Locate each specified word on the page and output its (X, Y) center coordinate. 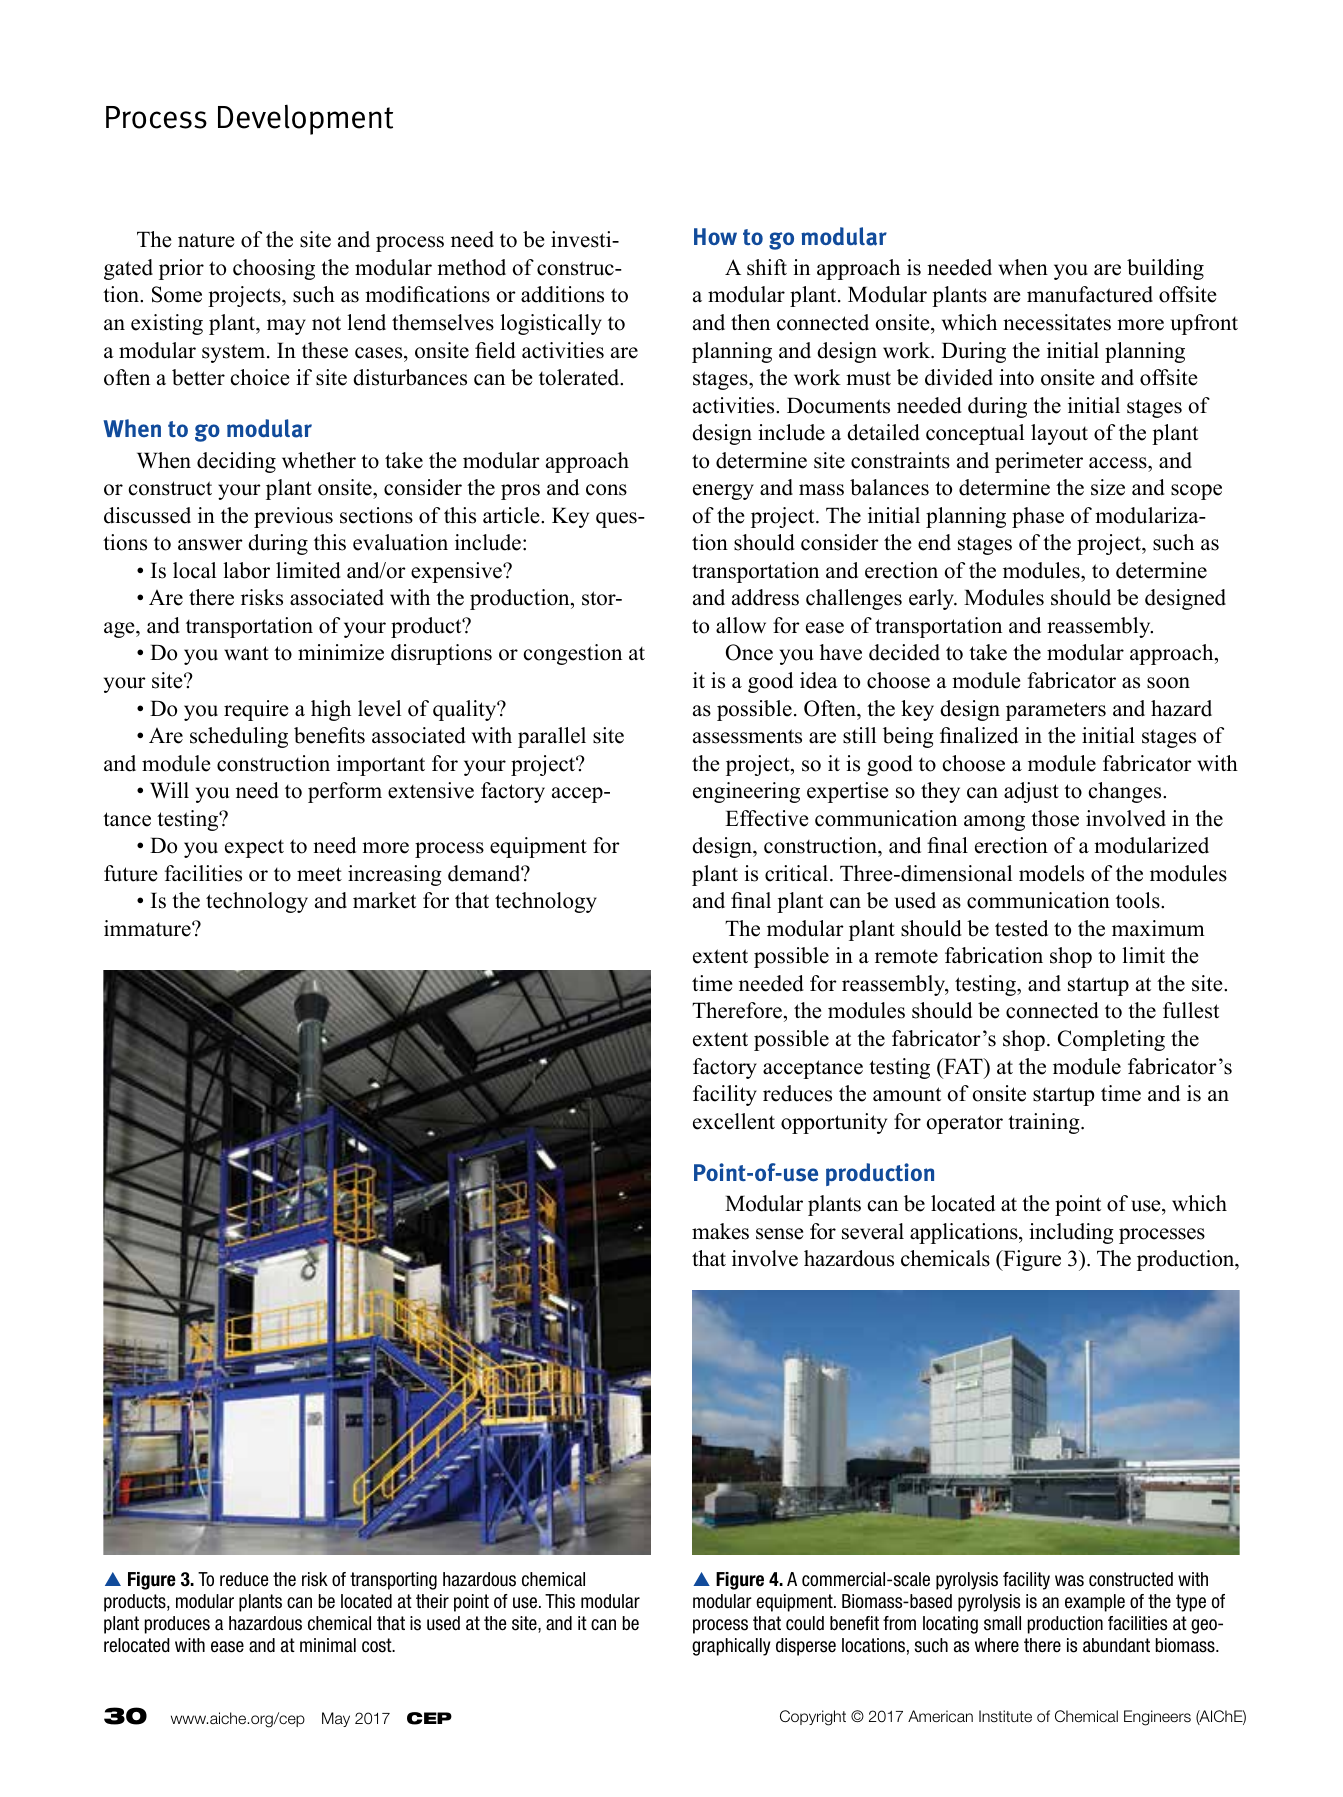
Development (305, 119)
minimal (328, 1645)
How (715, 236)
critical (798, 873)
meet (319, 874)
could (805, 1623)
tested (1021, 928)
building (1165, 269)
